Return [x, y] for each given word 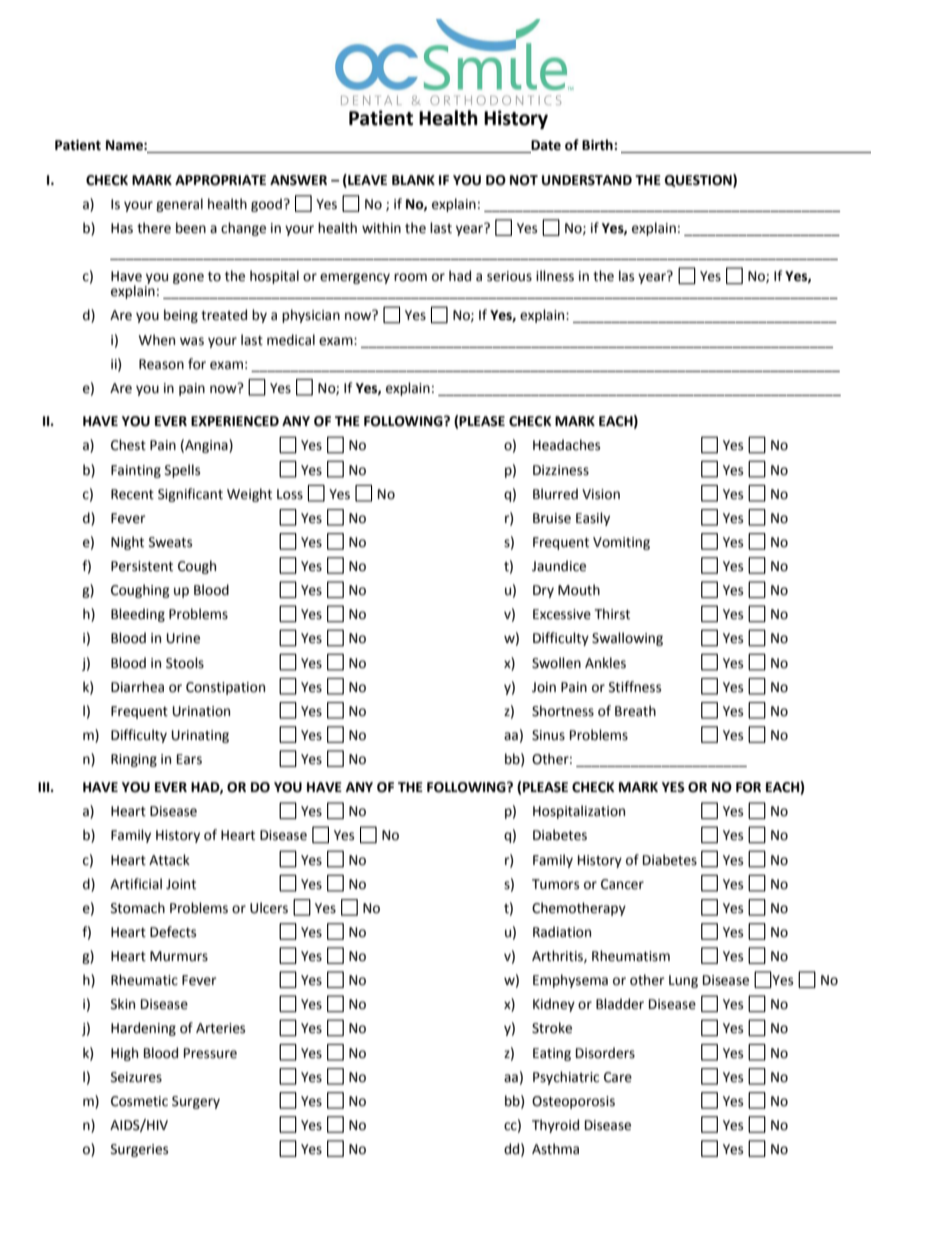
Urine [183, 638]
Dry [543, 591]
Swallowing [627, 639]
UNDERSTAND [587, 180]
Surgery [196, 1102]
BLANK [413, 180]
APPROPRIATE [220, 180]
